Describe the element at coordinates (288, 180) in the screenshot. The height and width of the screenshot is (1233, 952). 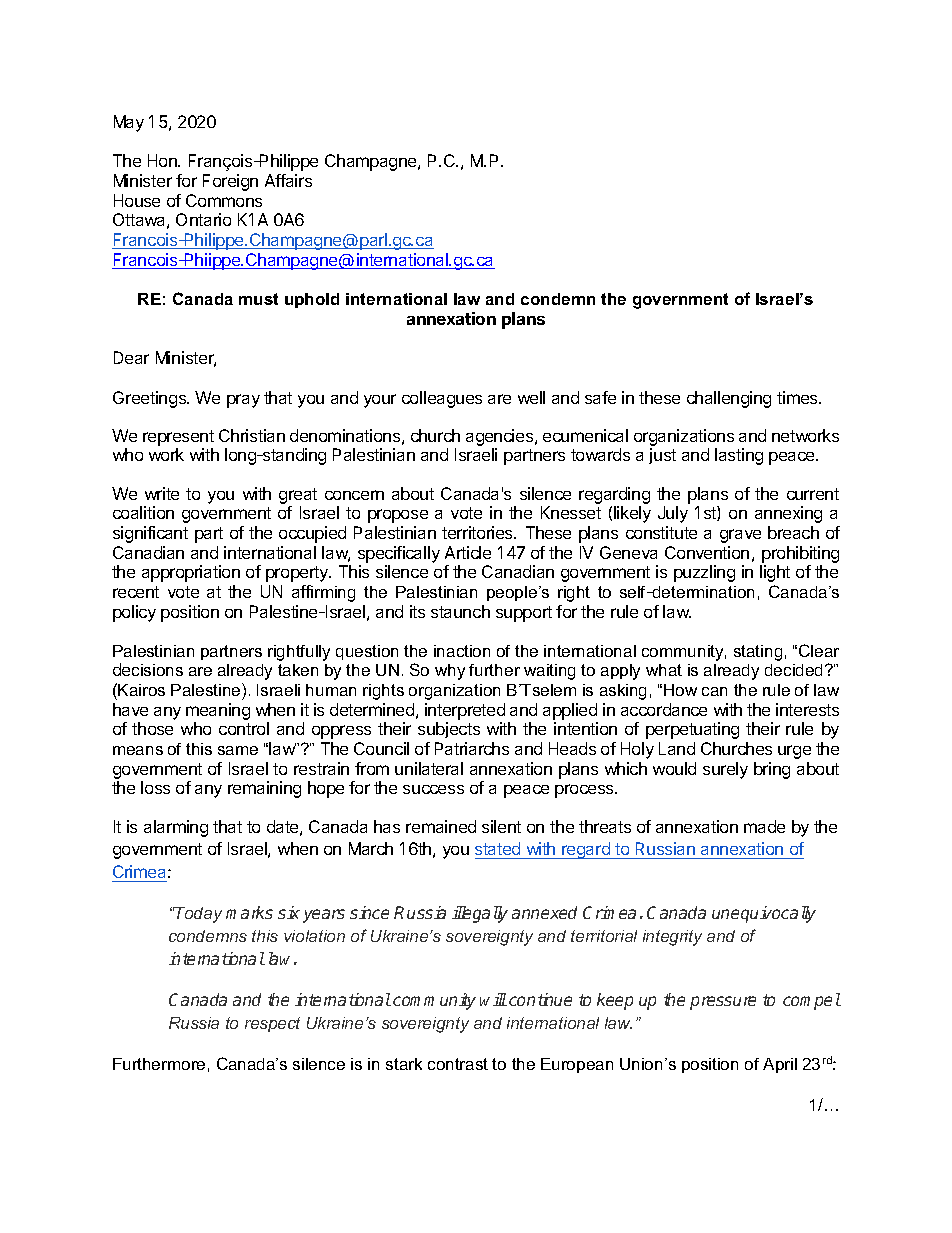
I see `Affairs` at that location.
